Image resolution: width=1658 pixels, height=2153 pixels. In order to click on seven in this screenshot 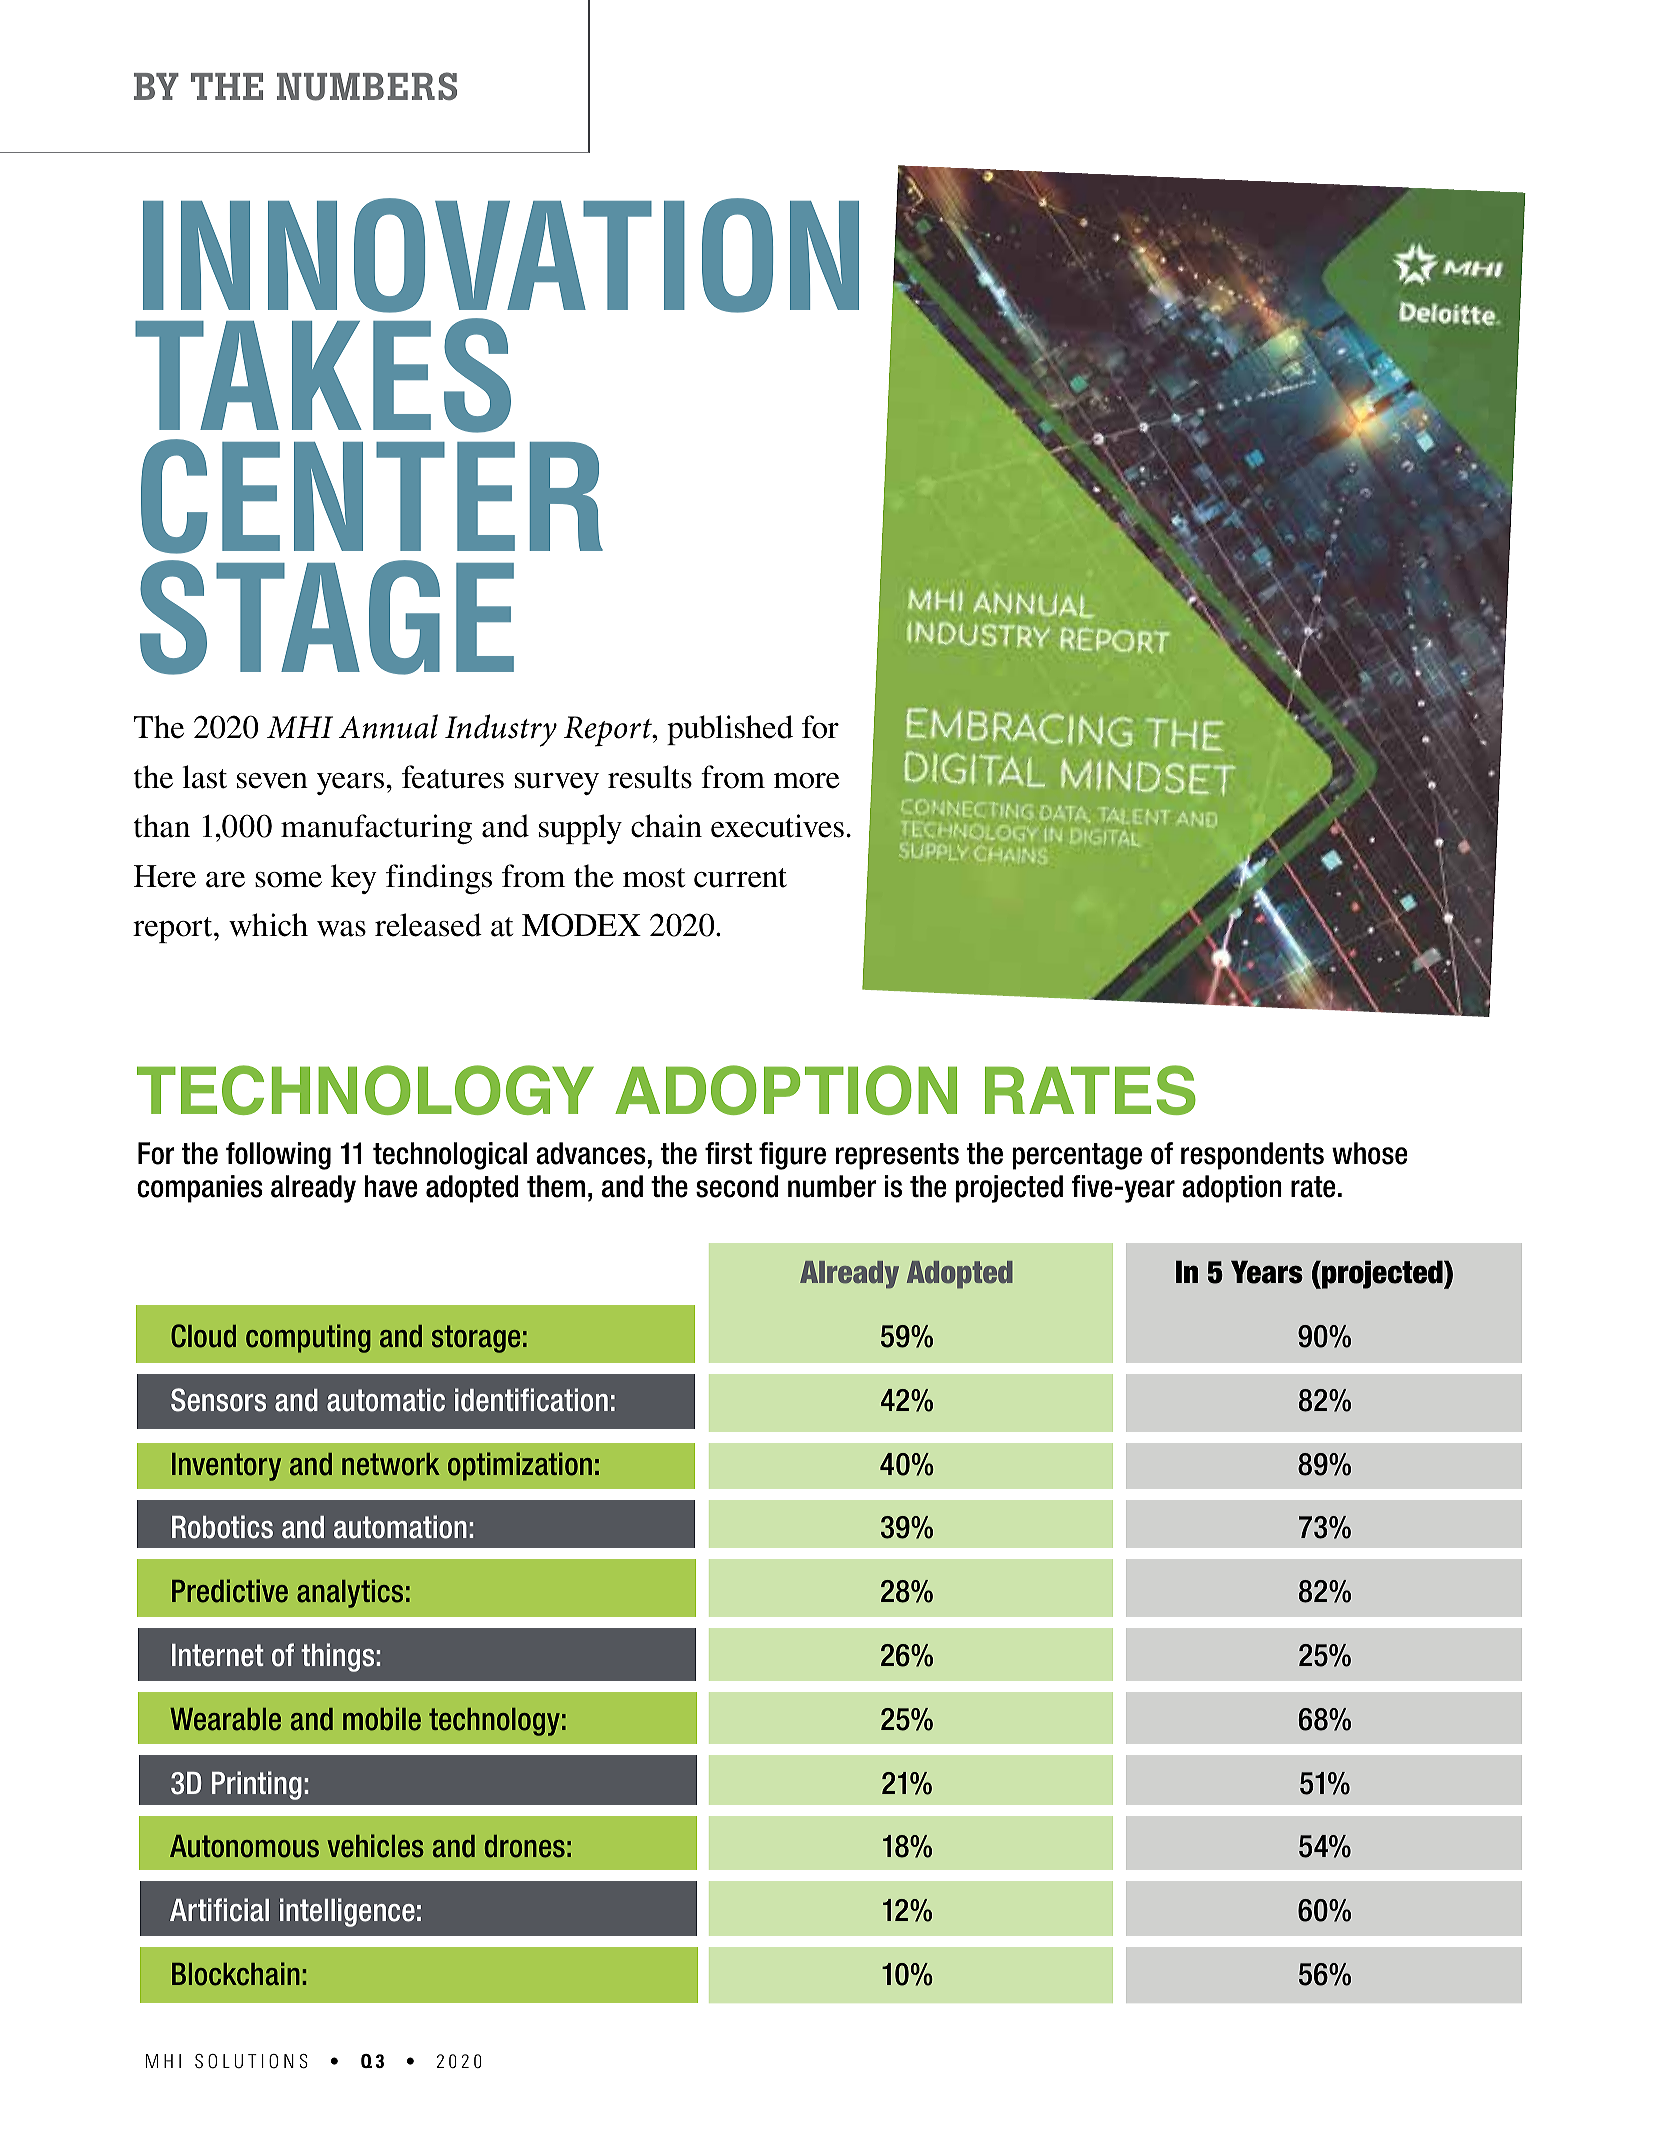, I will do `click(272, 781)`.
